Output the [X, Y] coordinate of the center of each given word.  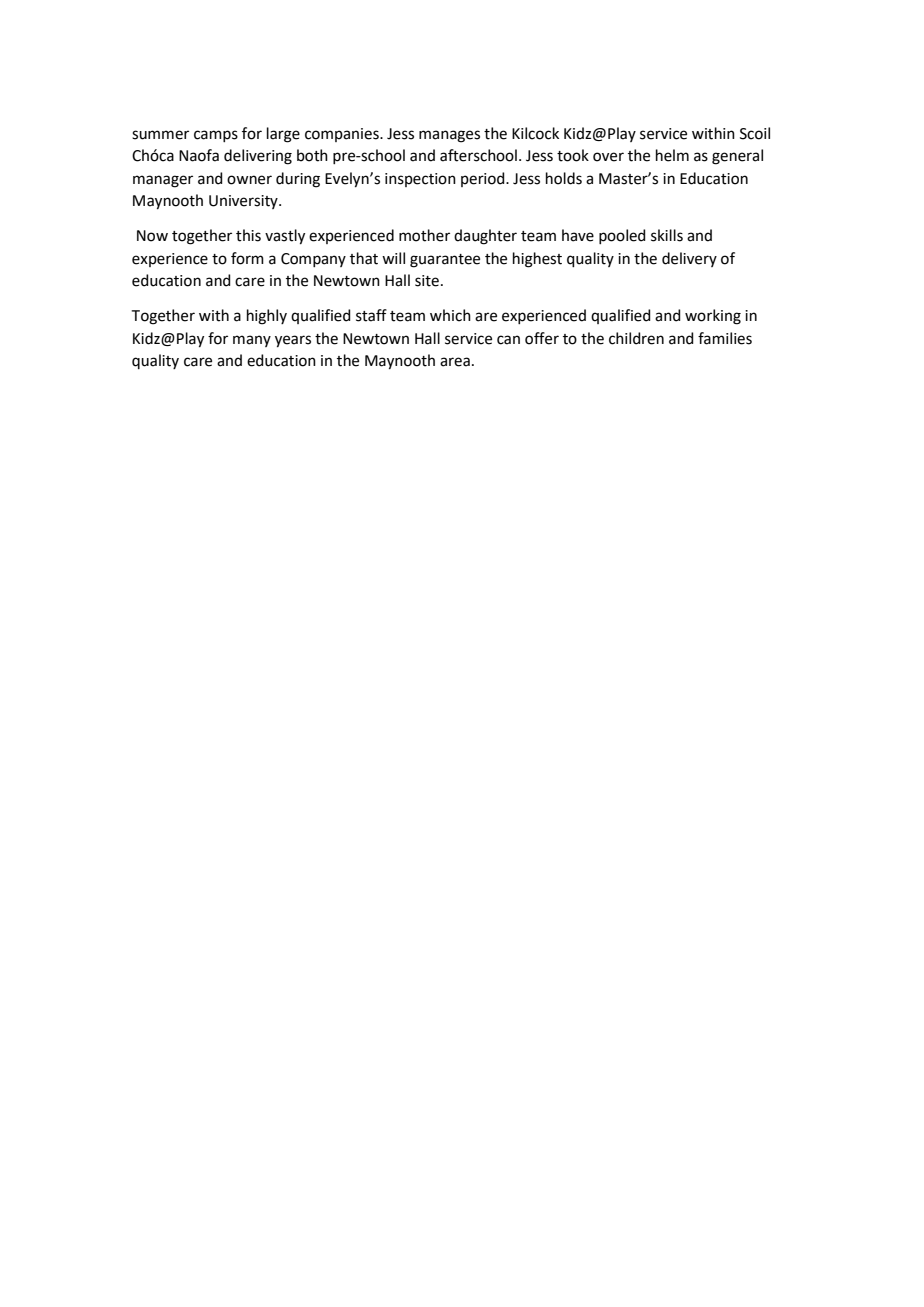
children [636, 338]
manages [449, 136]
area [455, 362]
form [247, 258]
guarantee [445, 261]
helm [672, 155]
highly [267, 317]
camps [216, 136]
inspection [420, 180]
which [450, 315]
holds [564, 178]
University [244, 202]
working [713, 317]
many [252, 341]
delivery [689, 259]
